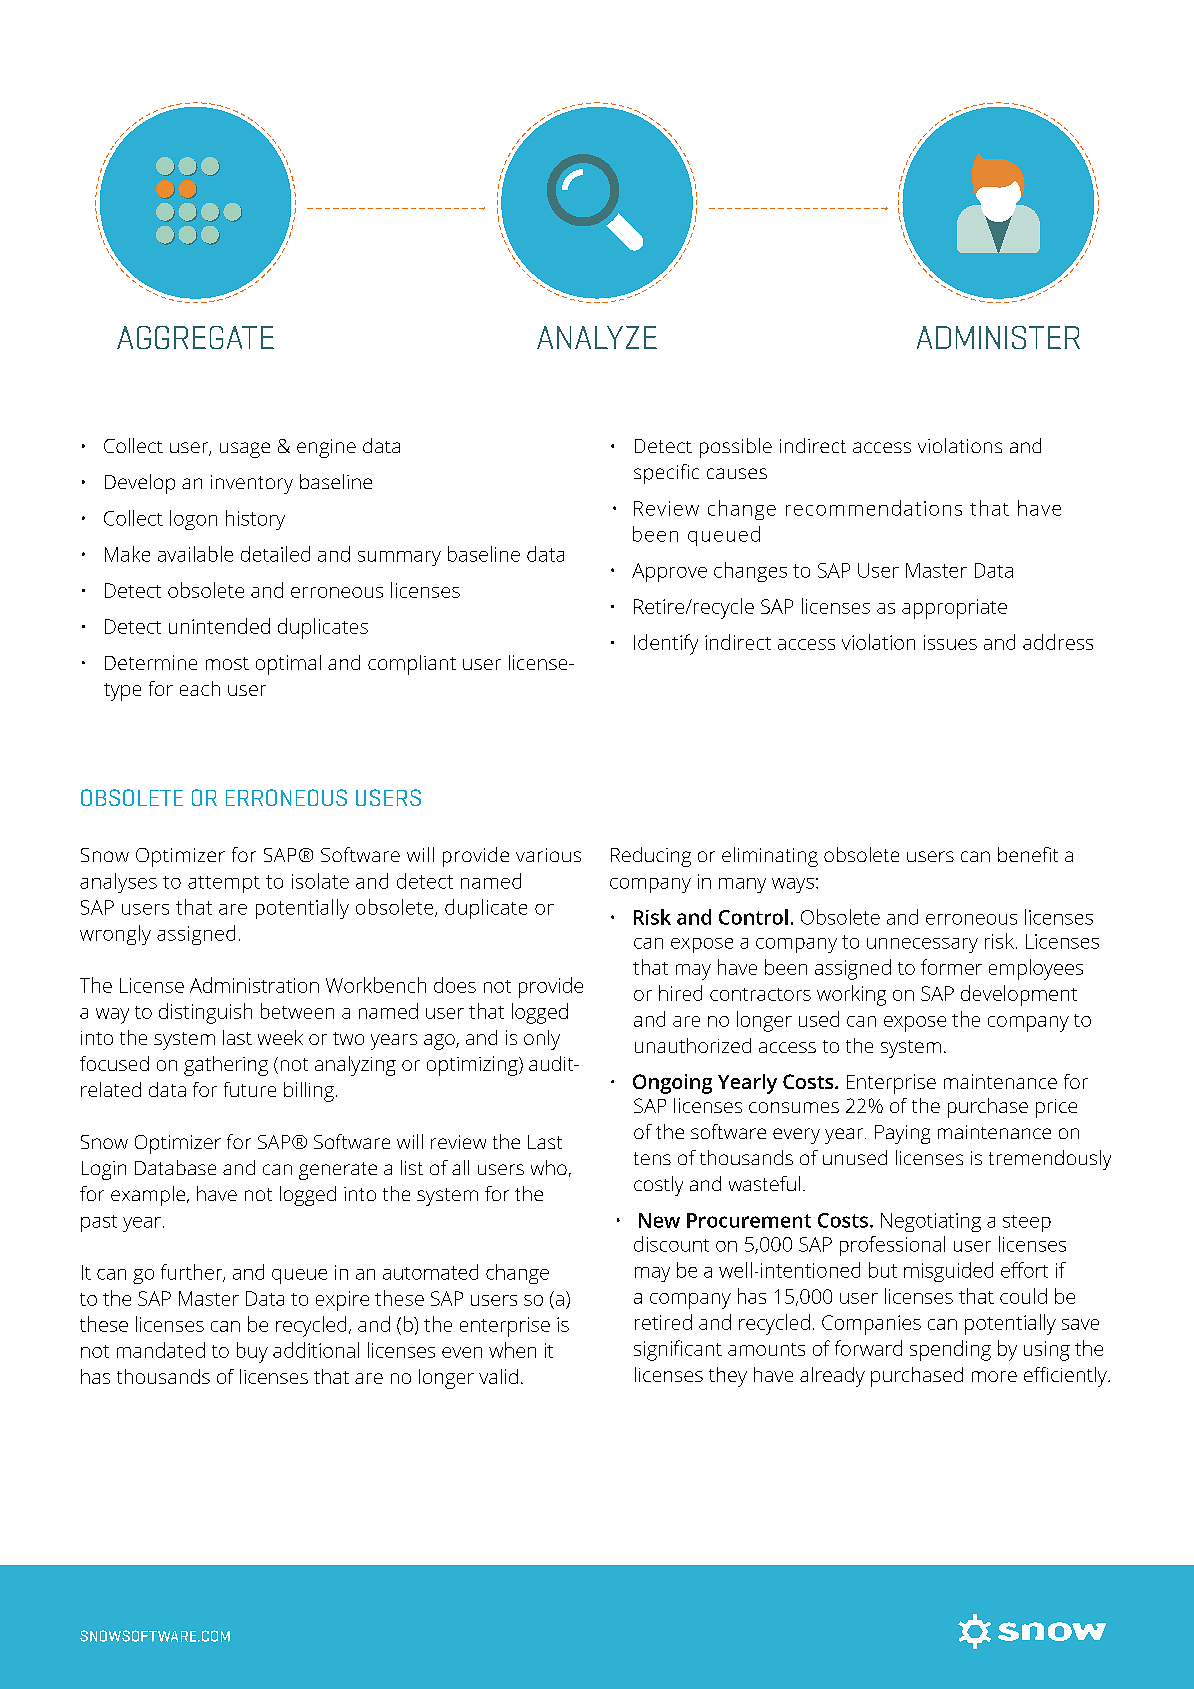 The image size is (1194, 1689). Describe the element at coordinates (922, 945) in the screenshot. I see `unnecessary` at that location.
